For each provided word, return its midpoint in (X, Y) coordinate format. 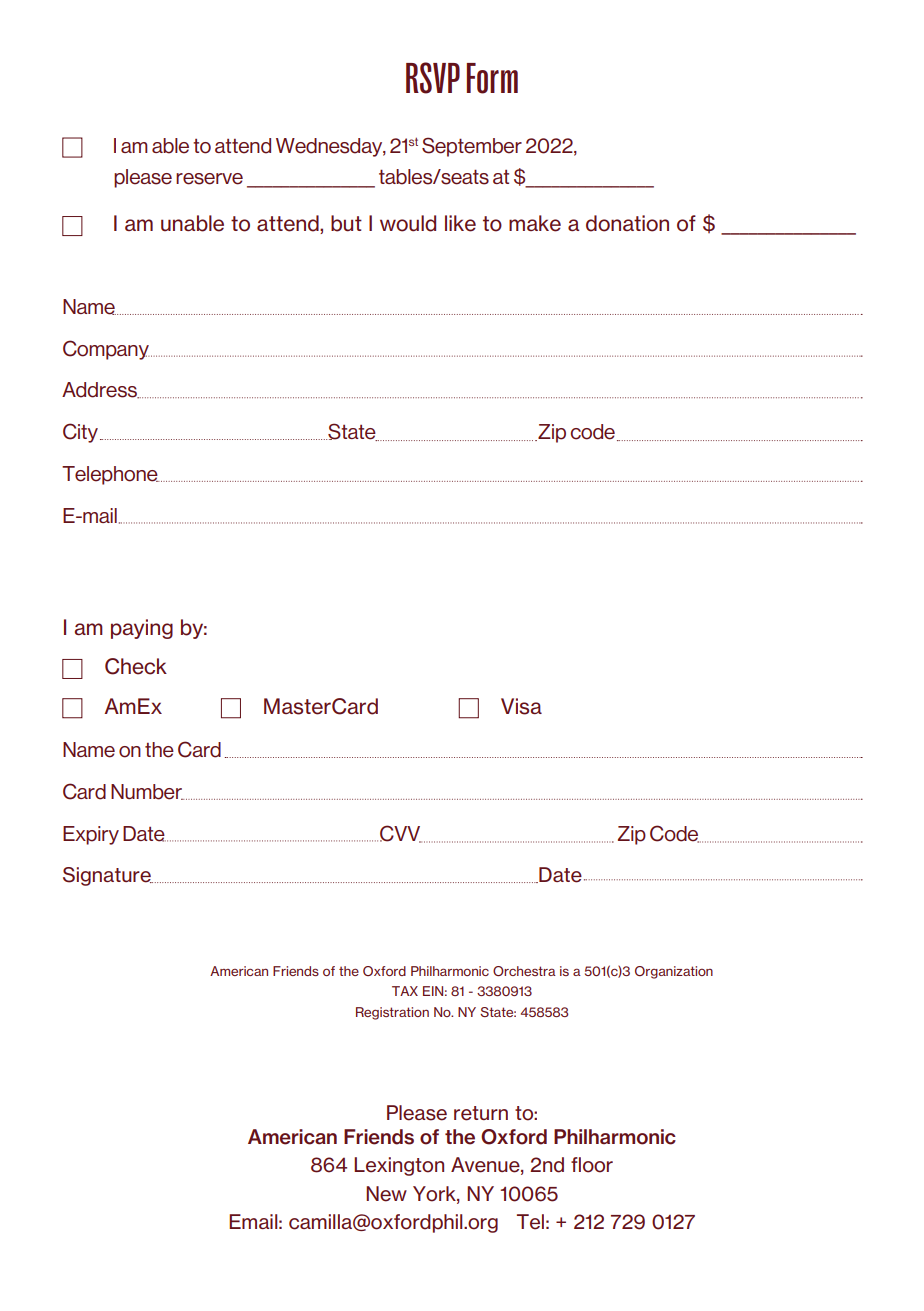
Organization (674, 972)
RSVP (433, 78)
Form (492, 78)
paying (142, 629)
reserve (209, 179)
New (386, 1194)
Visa (521, 706)
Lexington (399, 1166)
